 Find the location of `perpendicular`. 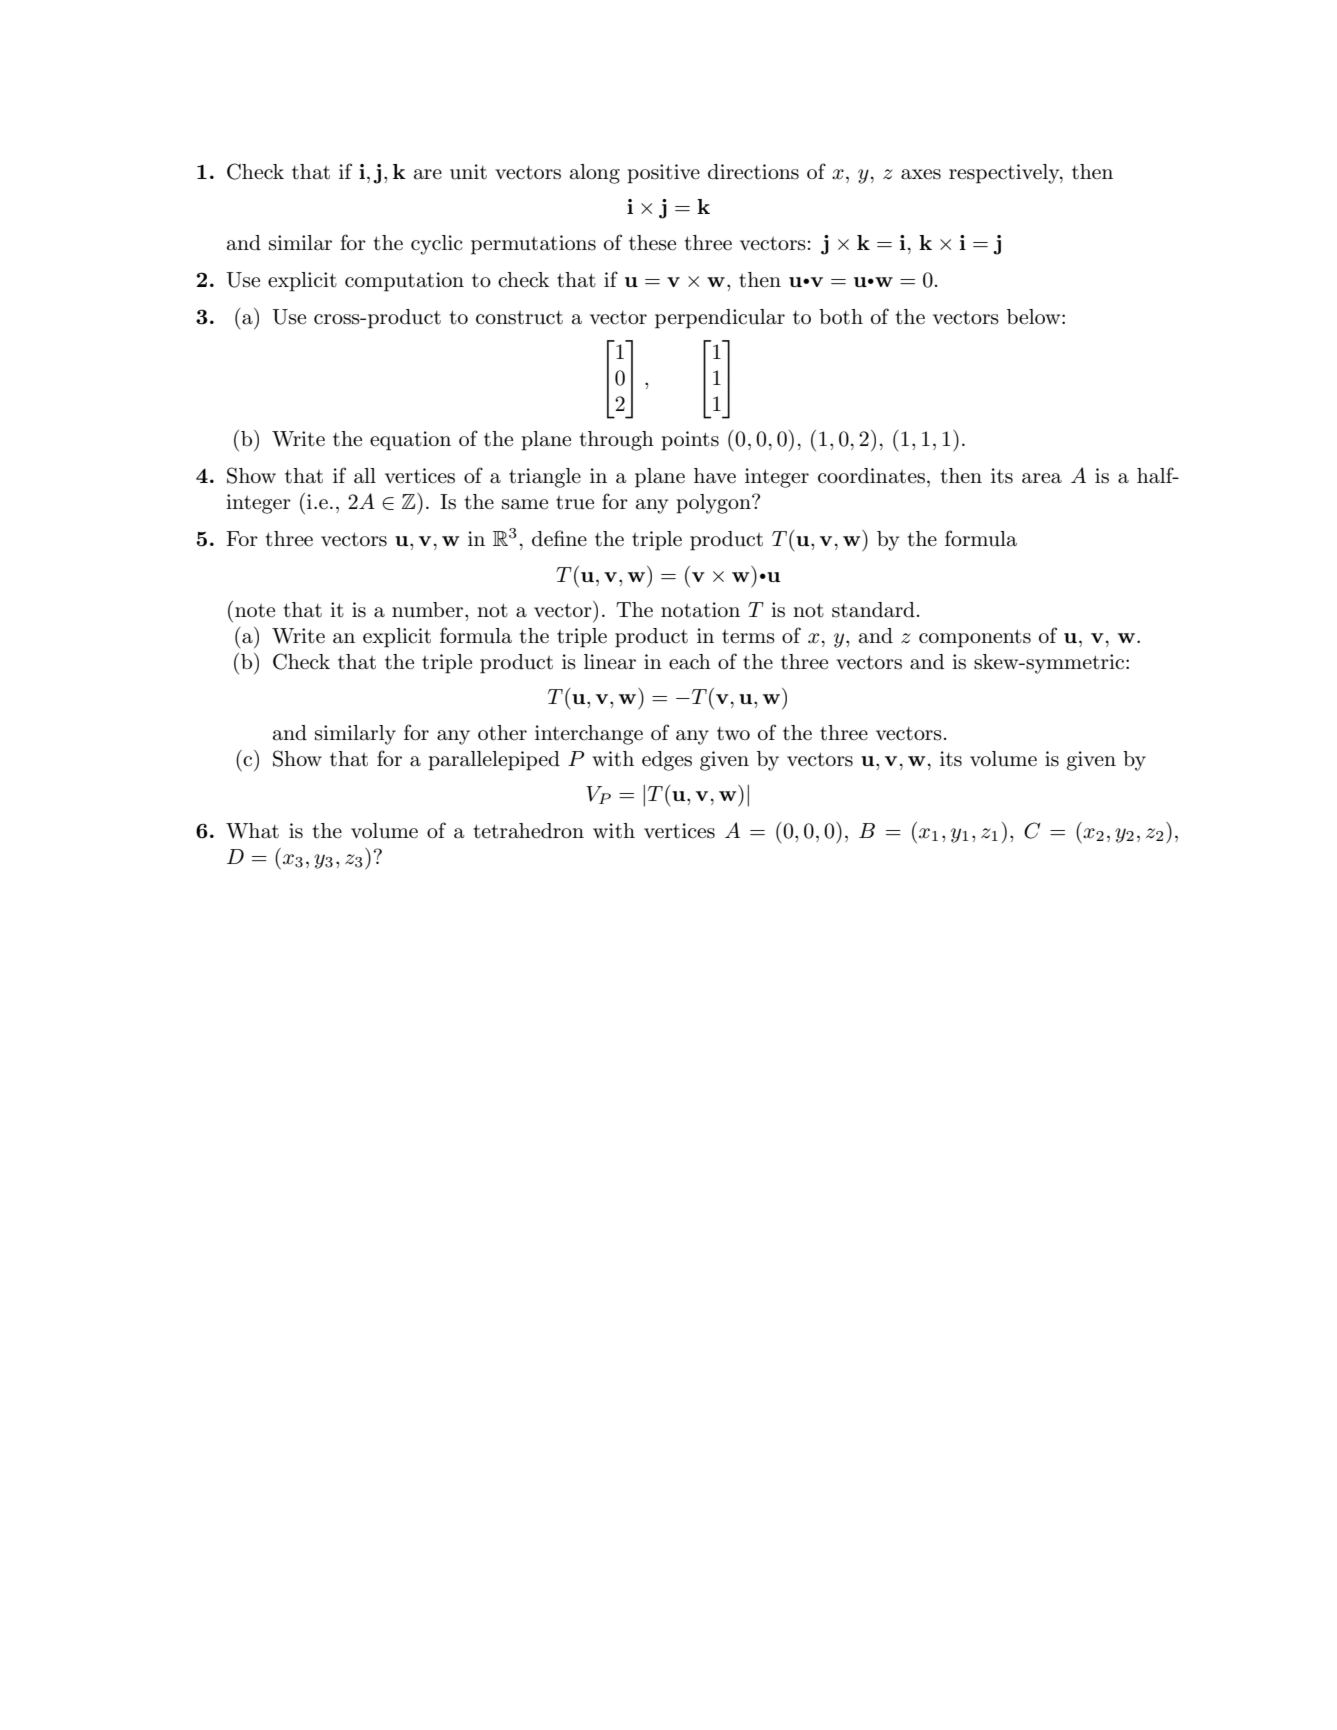

perpendicular is located at coordinates (720, 319).
